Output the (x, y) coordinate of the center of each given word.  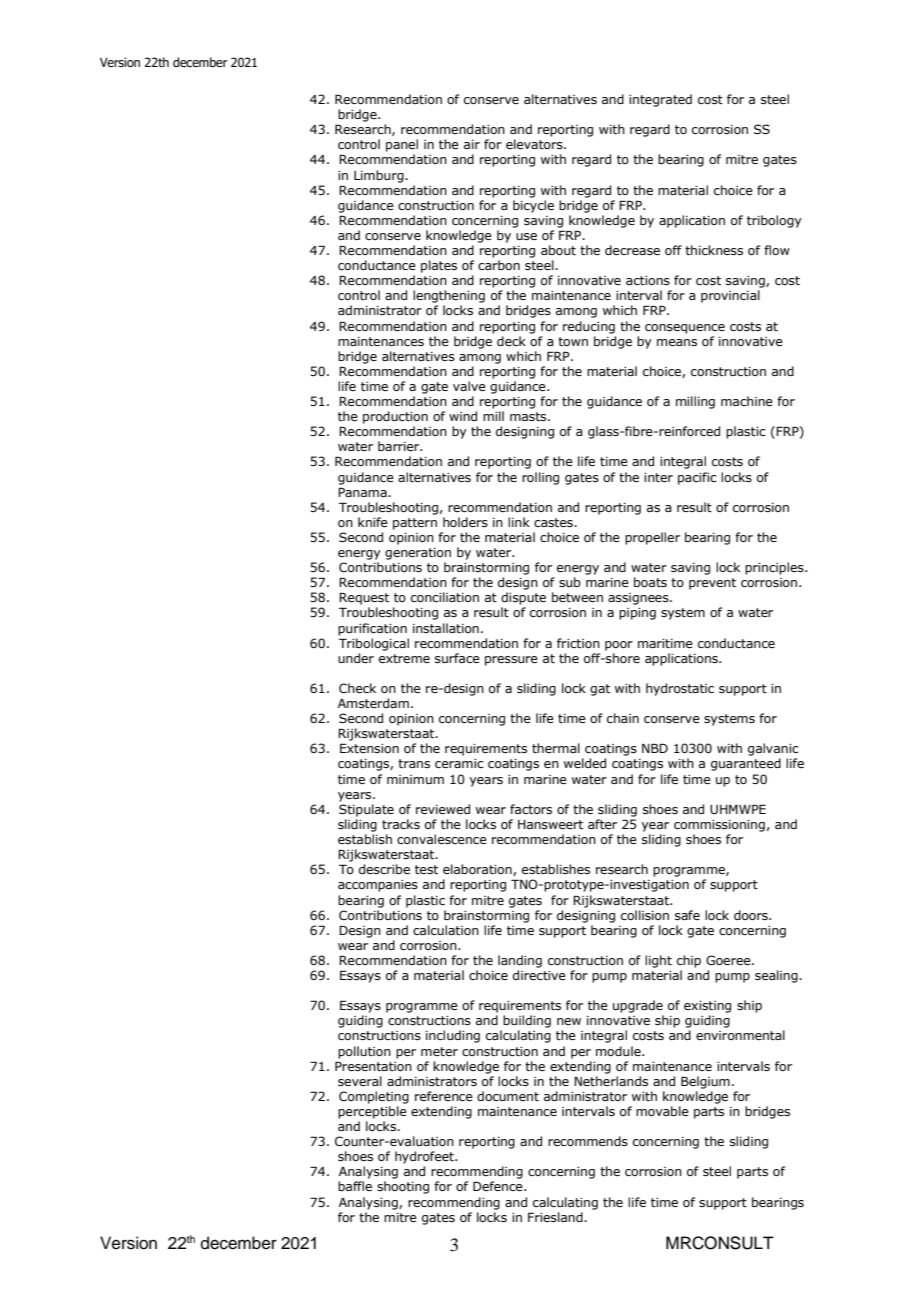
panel (402, 145)
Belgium (705, 1082)
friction (578, 643)
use (526, 236)
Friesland (556, 1217)
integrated (660, 100)
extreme (404, 658)
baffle (355, 1186)
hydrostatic (680, 689)
